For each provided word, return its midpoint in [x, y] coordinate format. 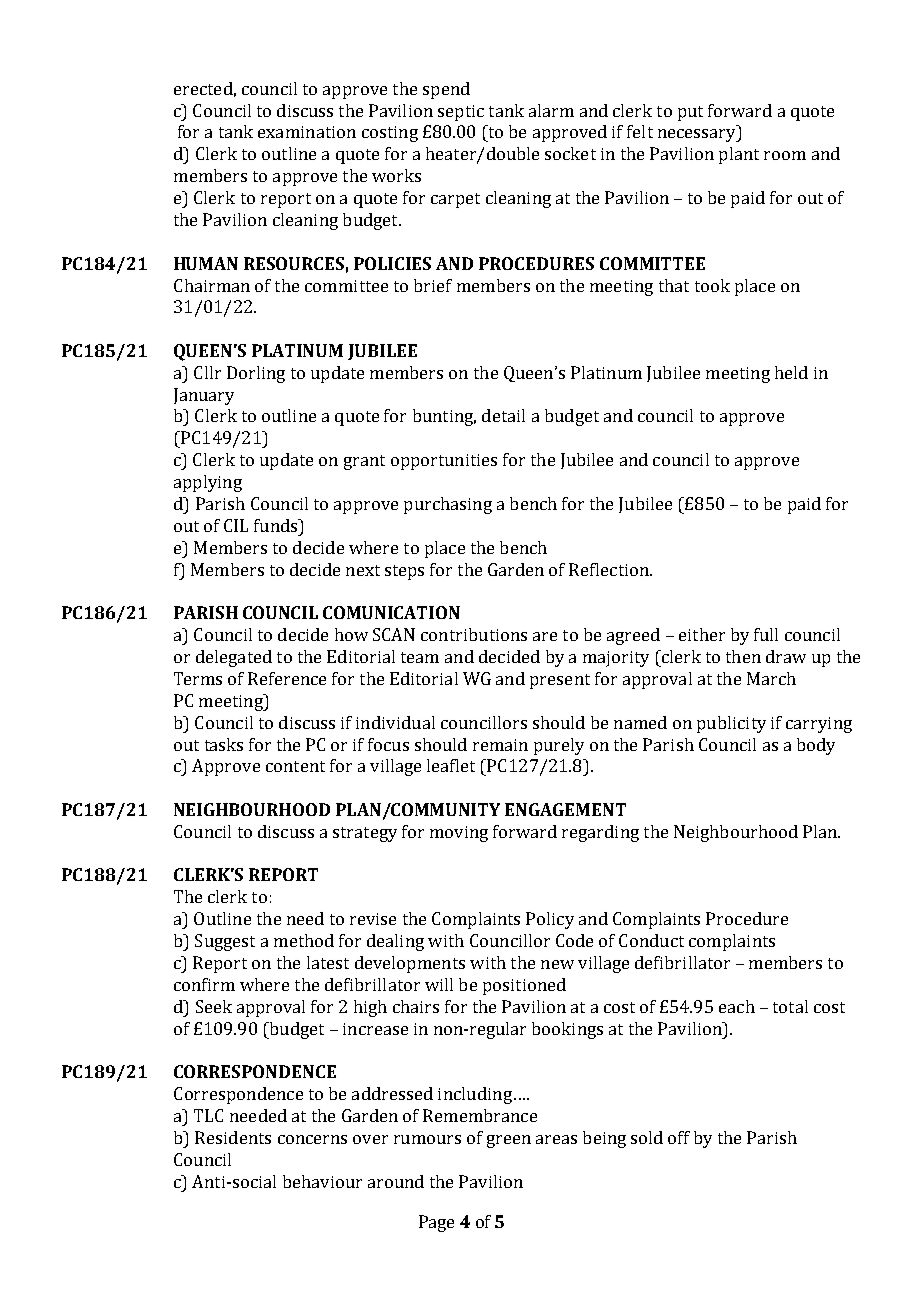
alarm [551, 110]
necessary [698, 135]
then [743, 656]
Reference [287, 678]
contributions [474, 634]
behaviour [322, 1181]
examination [307, 132]
